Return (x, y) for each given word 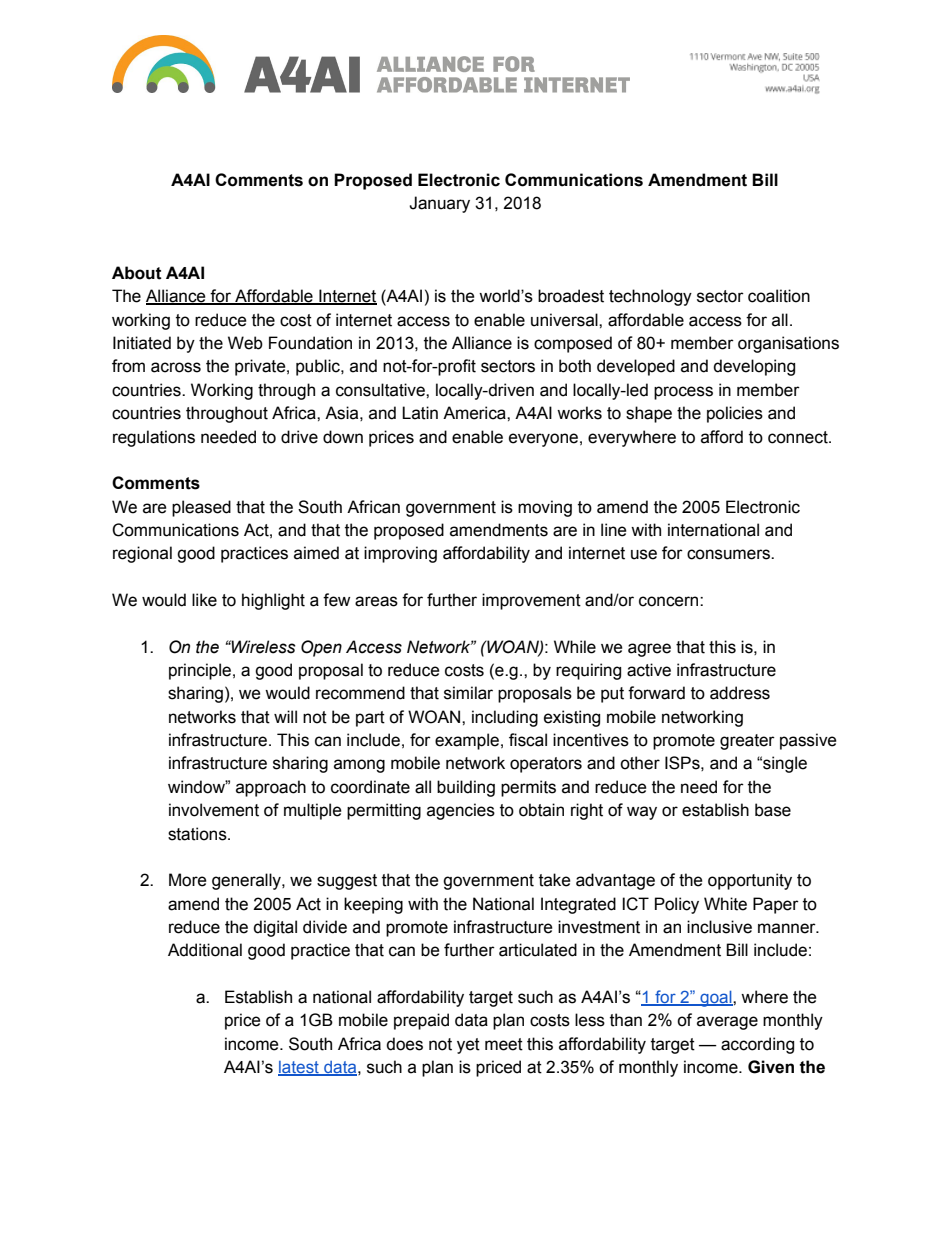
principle (200, 671)
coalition (779, 296)
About (137, 273)
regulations (154, 438)
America (475, 413)
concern (670, 601)
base (773, 810)
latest (299, 1068)
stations (198, 834)
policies (735, 414)
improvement (531, 601)
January (439, 204)
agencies (461, 811)
